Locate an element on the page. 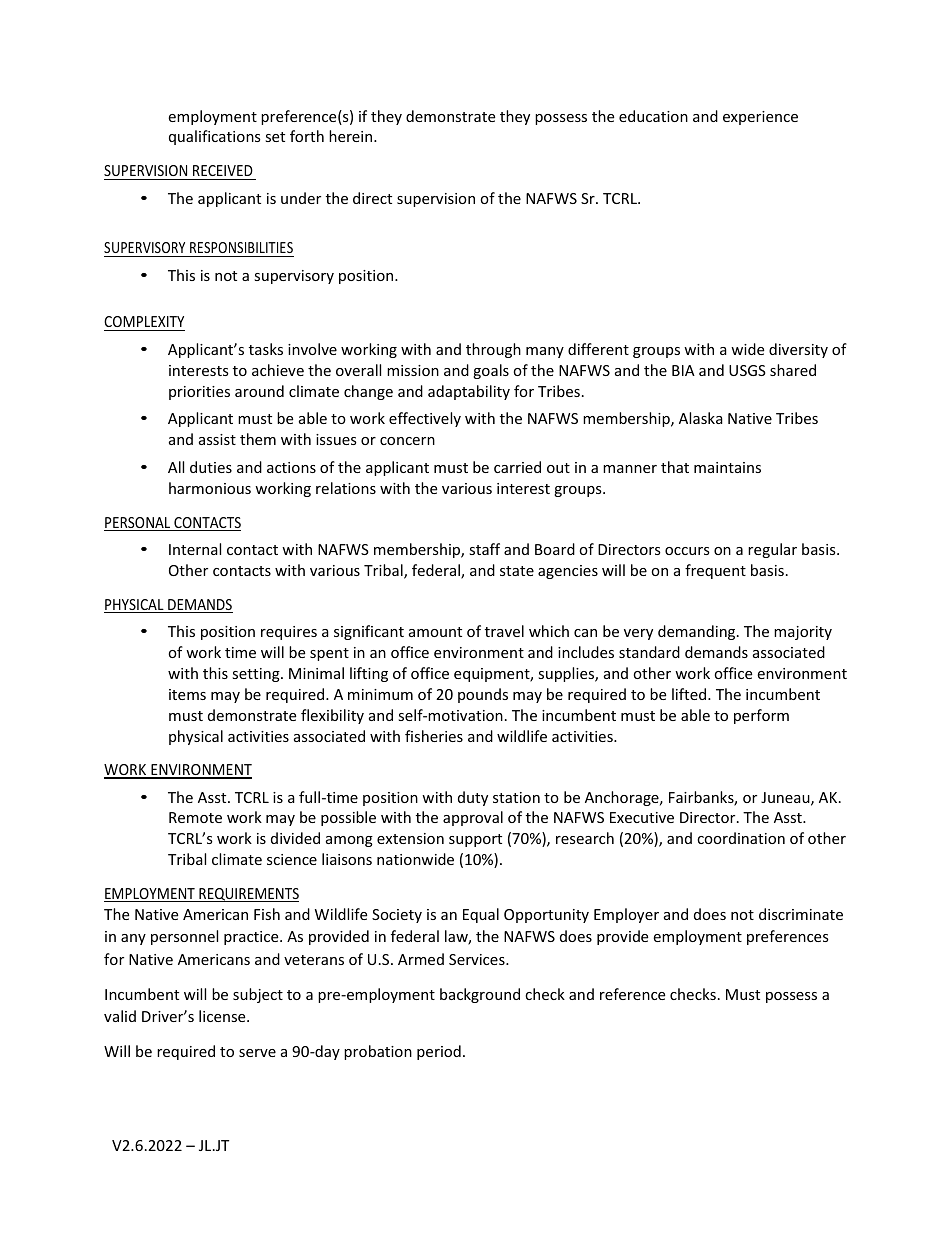  qualifications is located at coordinates (215, 137).
